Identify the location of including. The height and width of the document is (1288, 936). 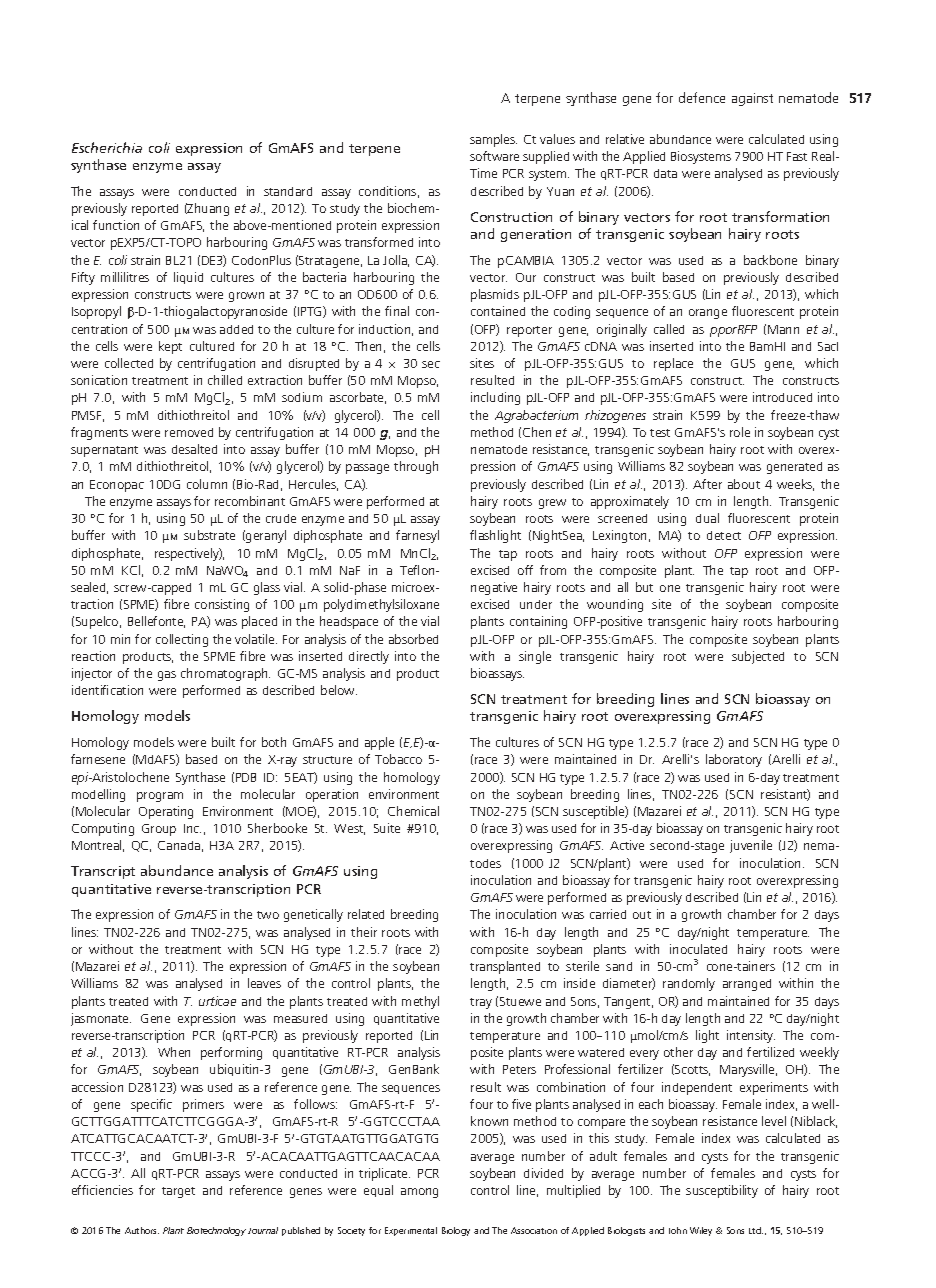
(495, 398).
